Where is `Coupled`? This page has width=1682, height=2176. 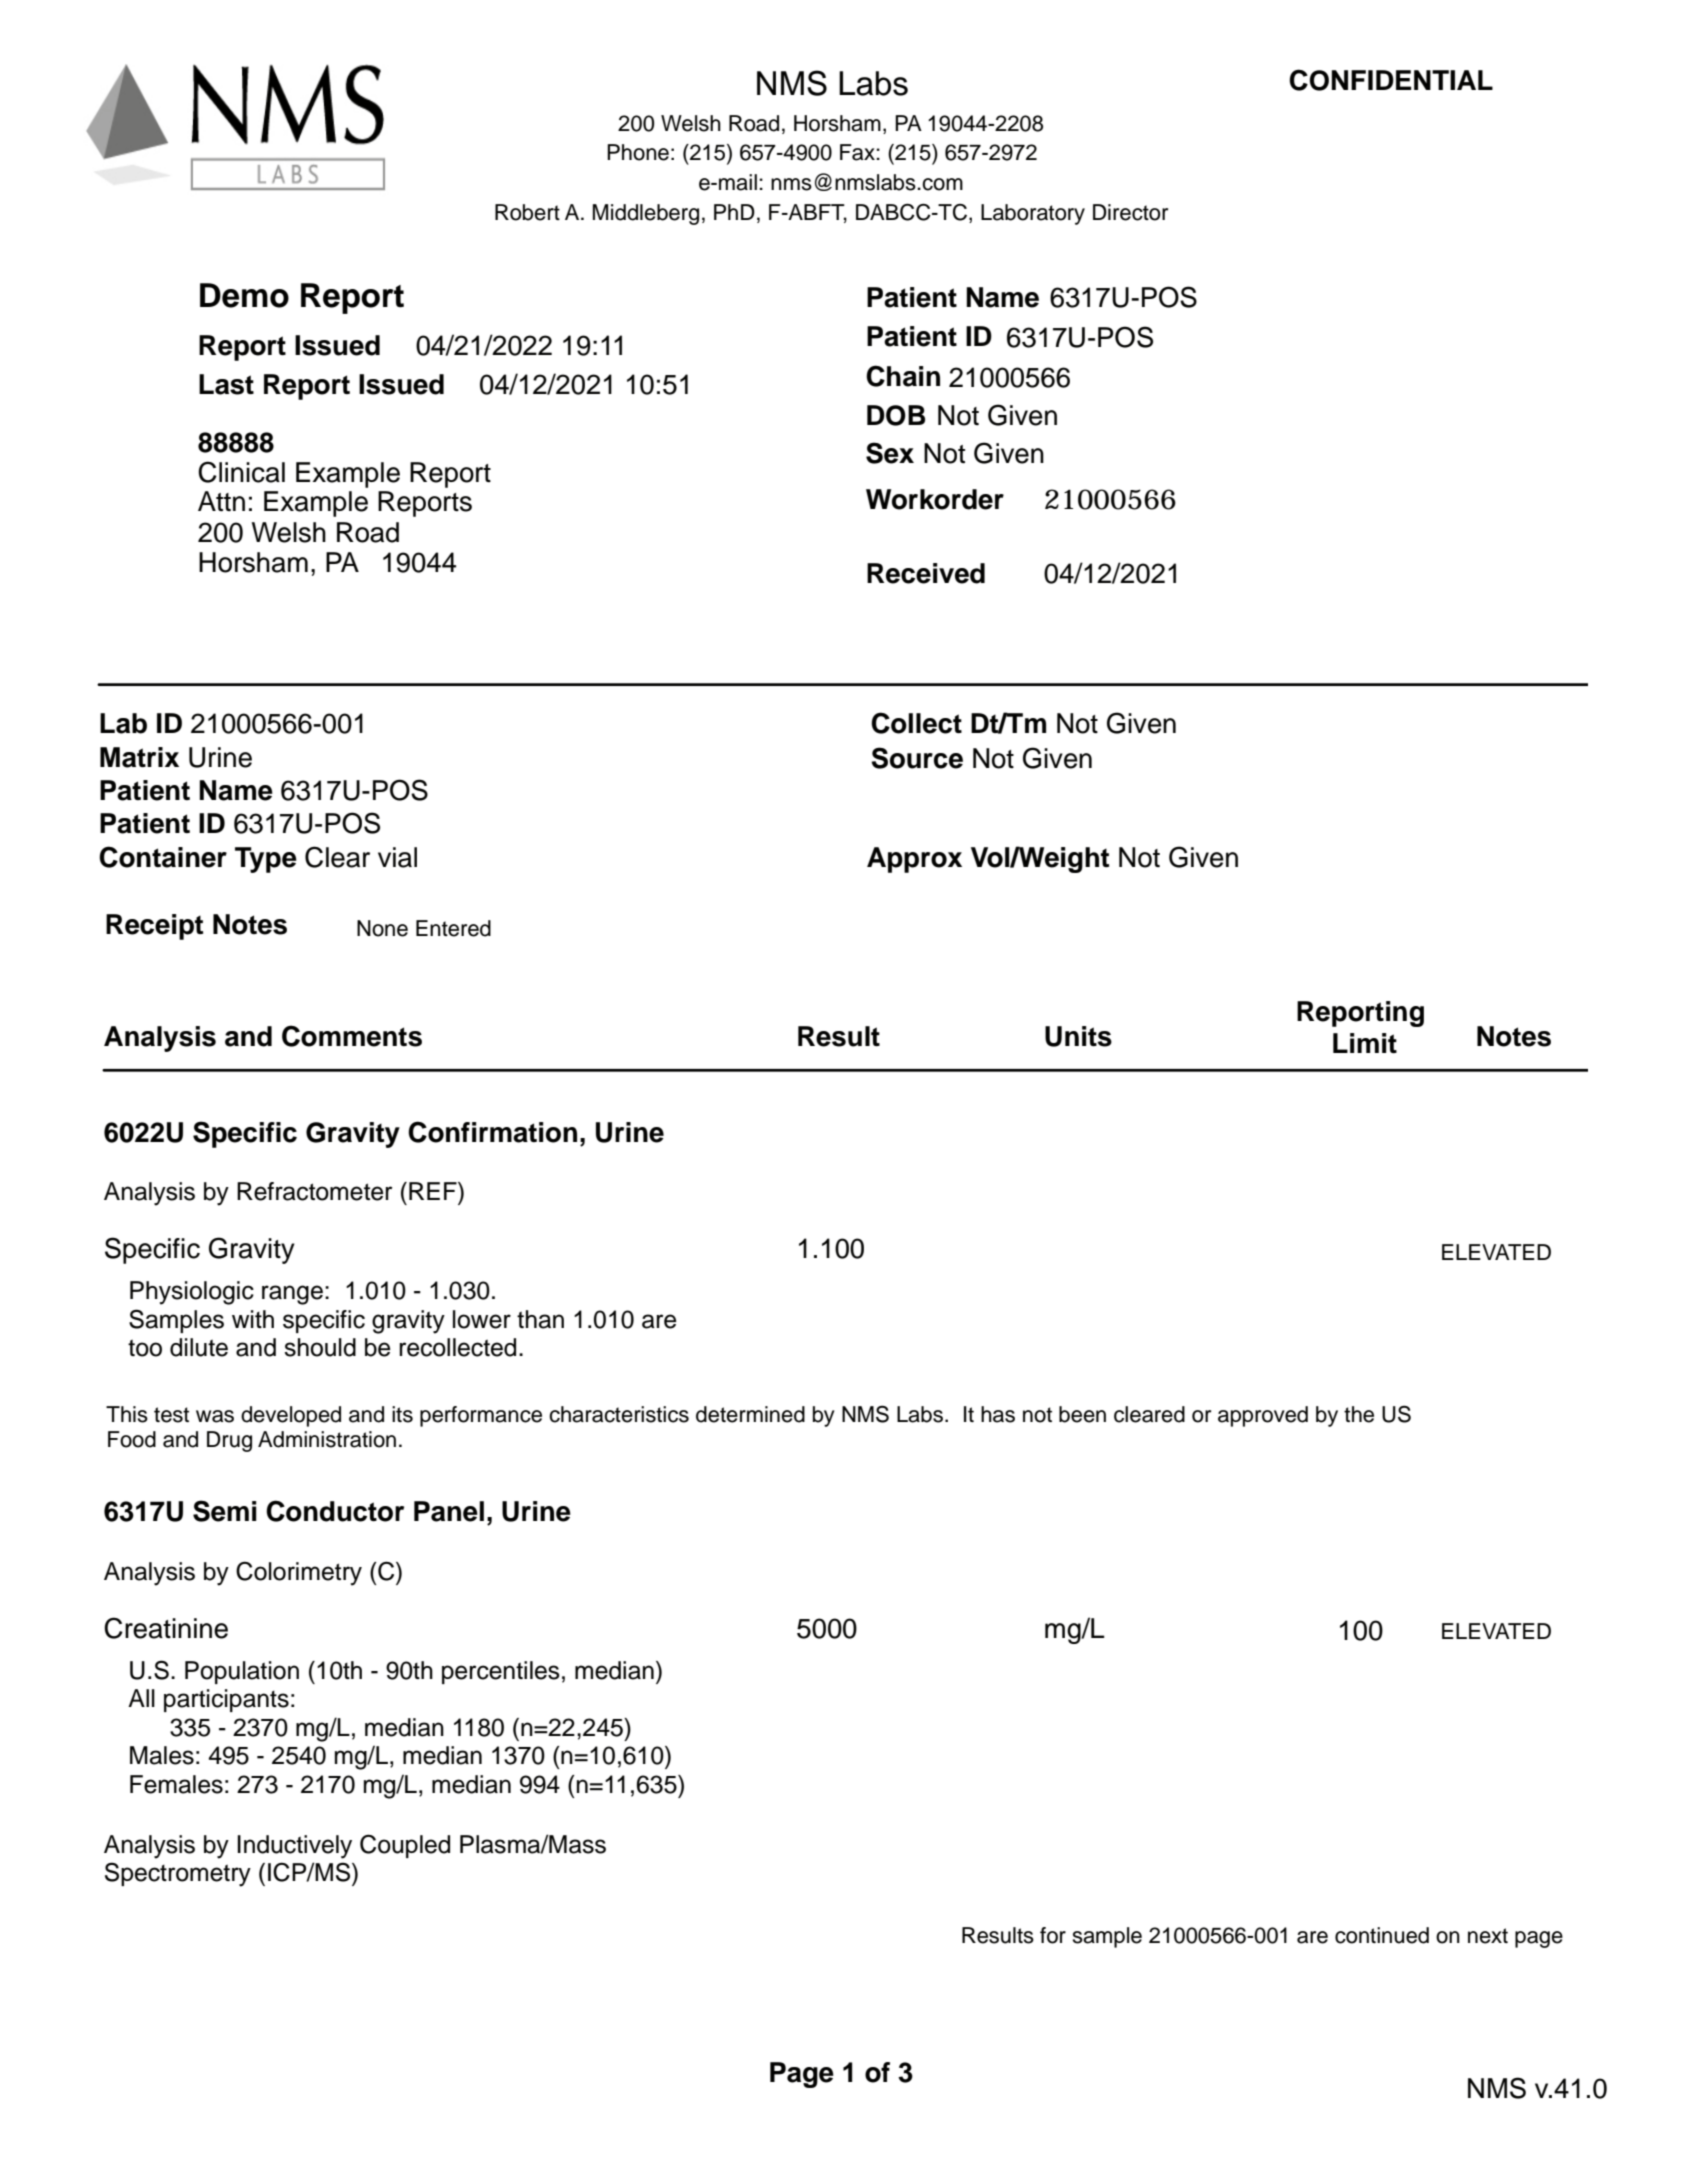 Coupled is located at coordinates (405, 1846).
